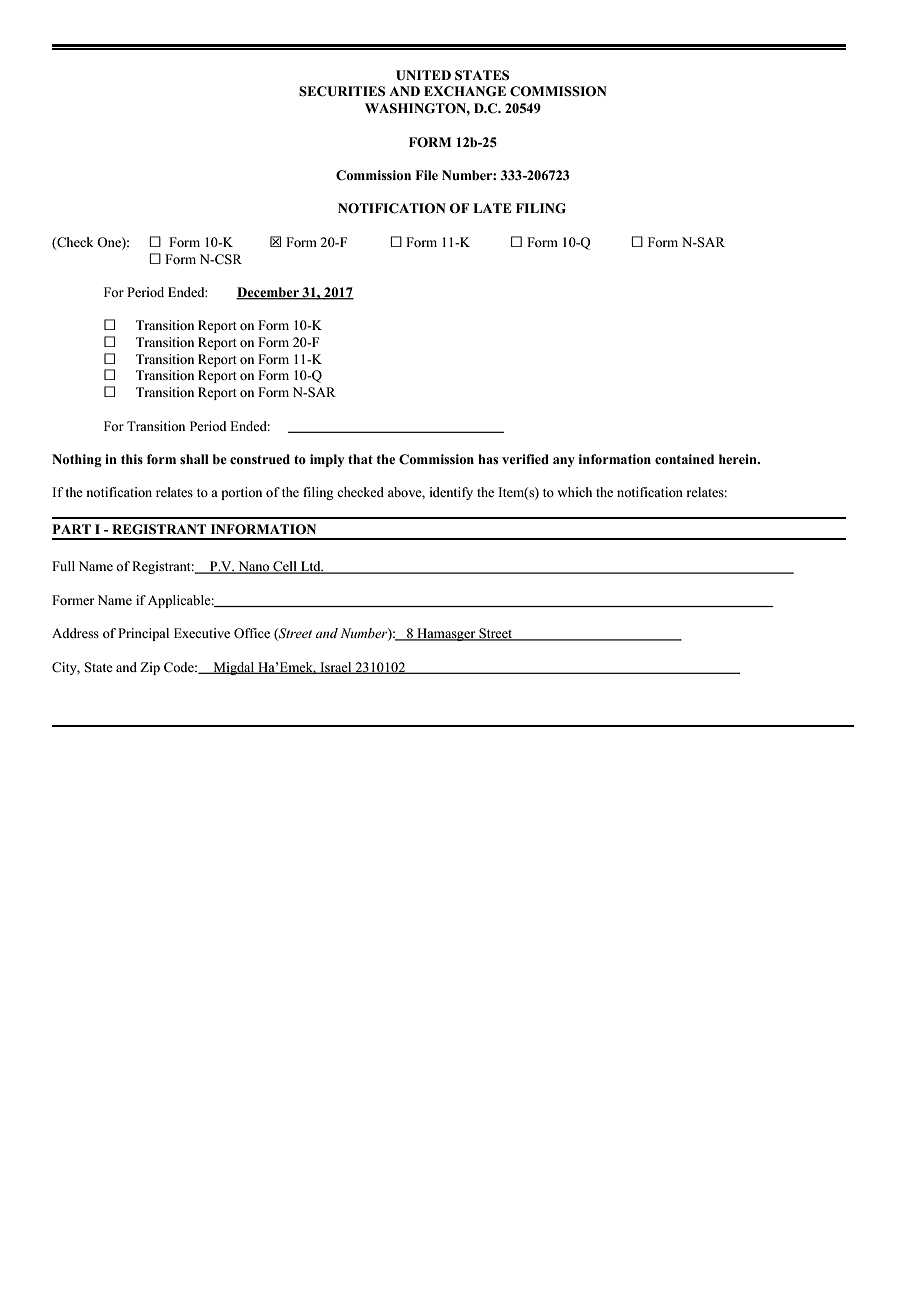  What do you see at coordinates (465, 91) in the document?
I see `EXCHANGE` at bounding box center [465, 91].
